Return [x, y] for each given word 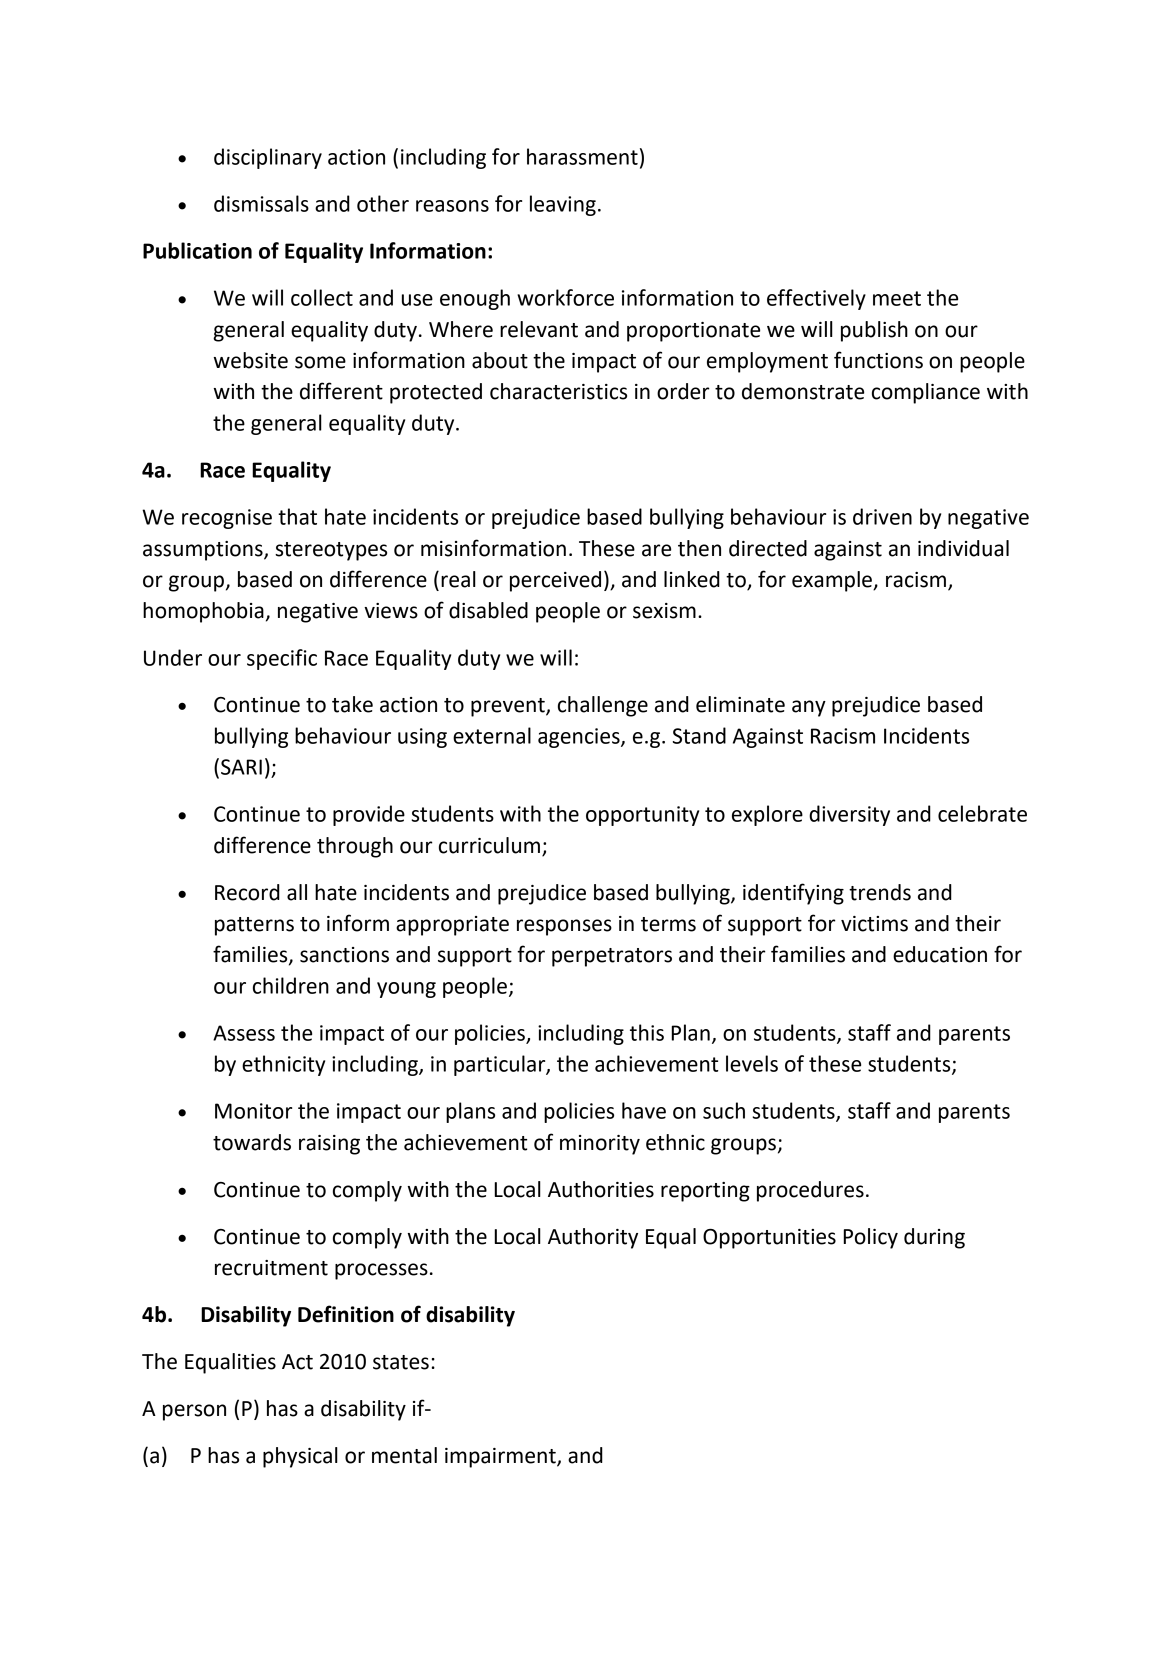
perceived [555, 581]
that [297, 516]
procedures [810, 1191]
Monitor [253, 1111]
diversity [849, 815]
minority [600, 1145]
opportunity [642, 816]
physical [300, 1457]
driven [882, 516]
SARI [241, 767]
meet [897, 298]
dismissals [261, 203]
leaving [563, 205]
